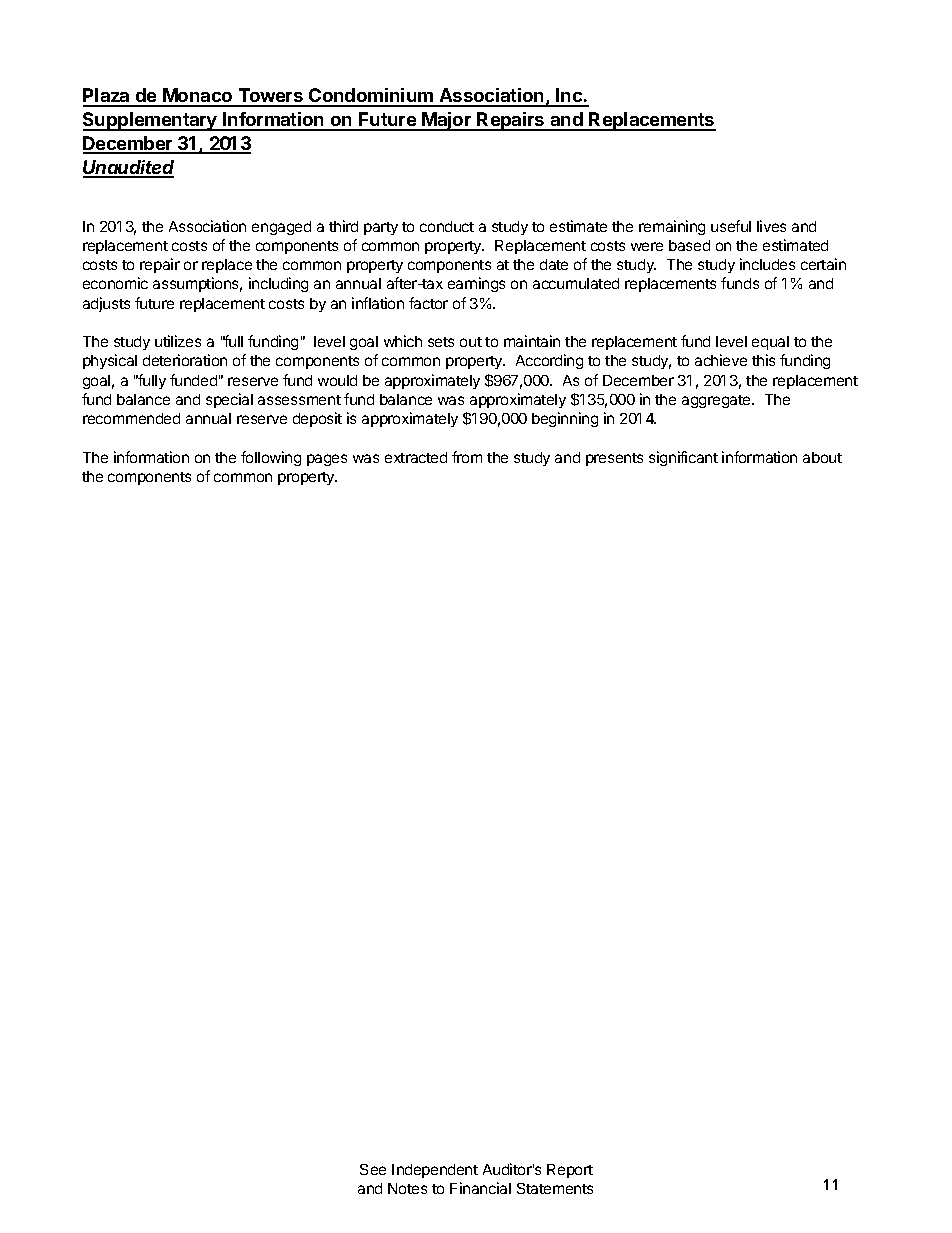 The height and width of the screenshot is (1233, 952). I want to click on useful, so click(731, 226).
